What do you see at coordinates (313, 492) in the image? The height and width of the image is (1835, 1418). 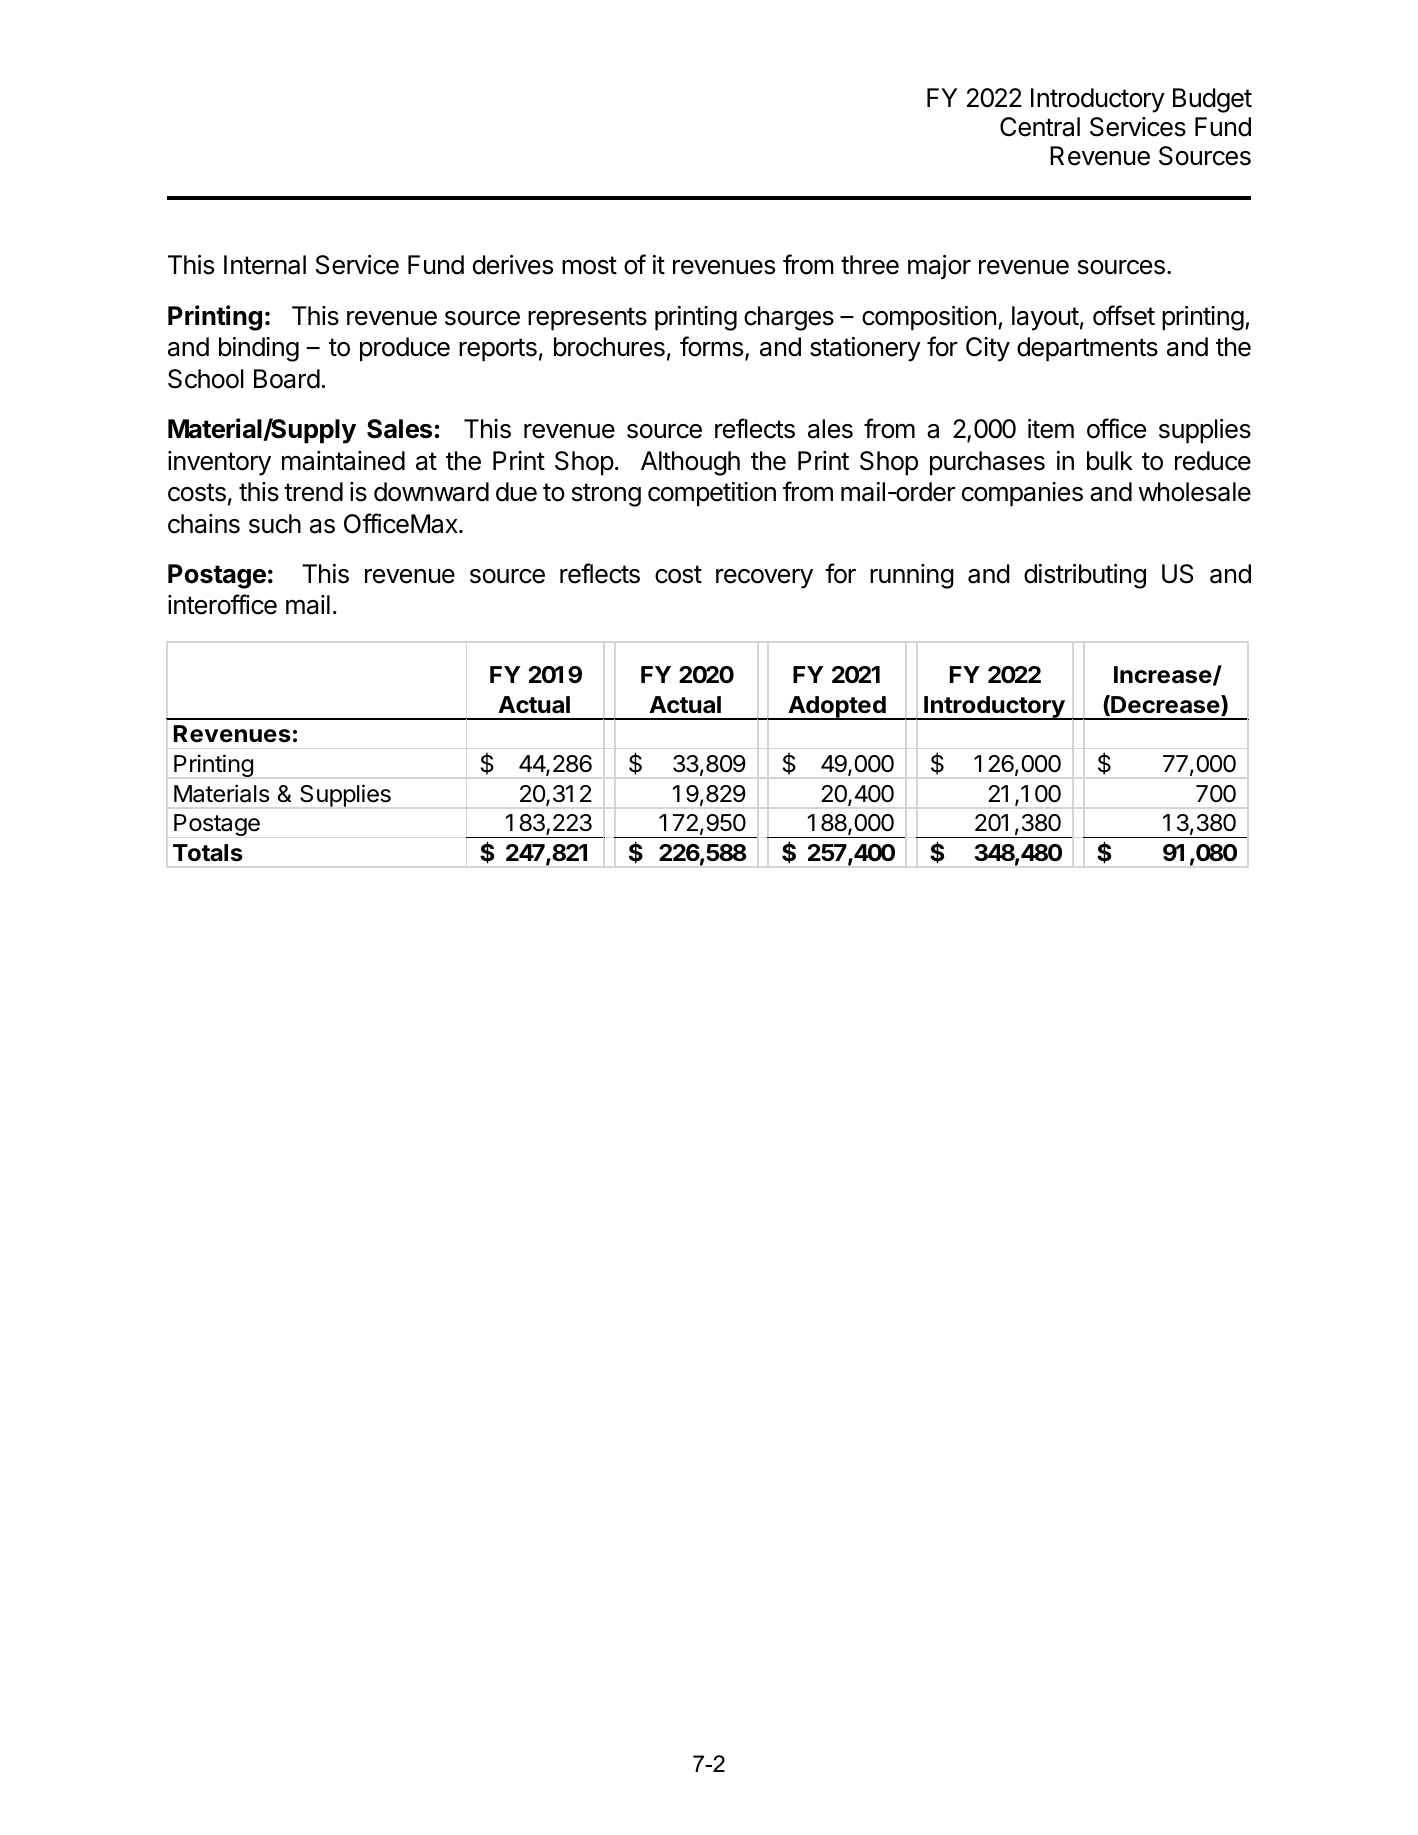 I see `trend` at bounding box center [313, 492].
